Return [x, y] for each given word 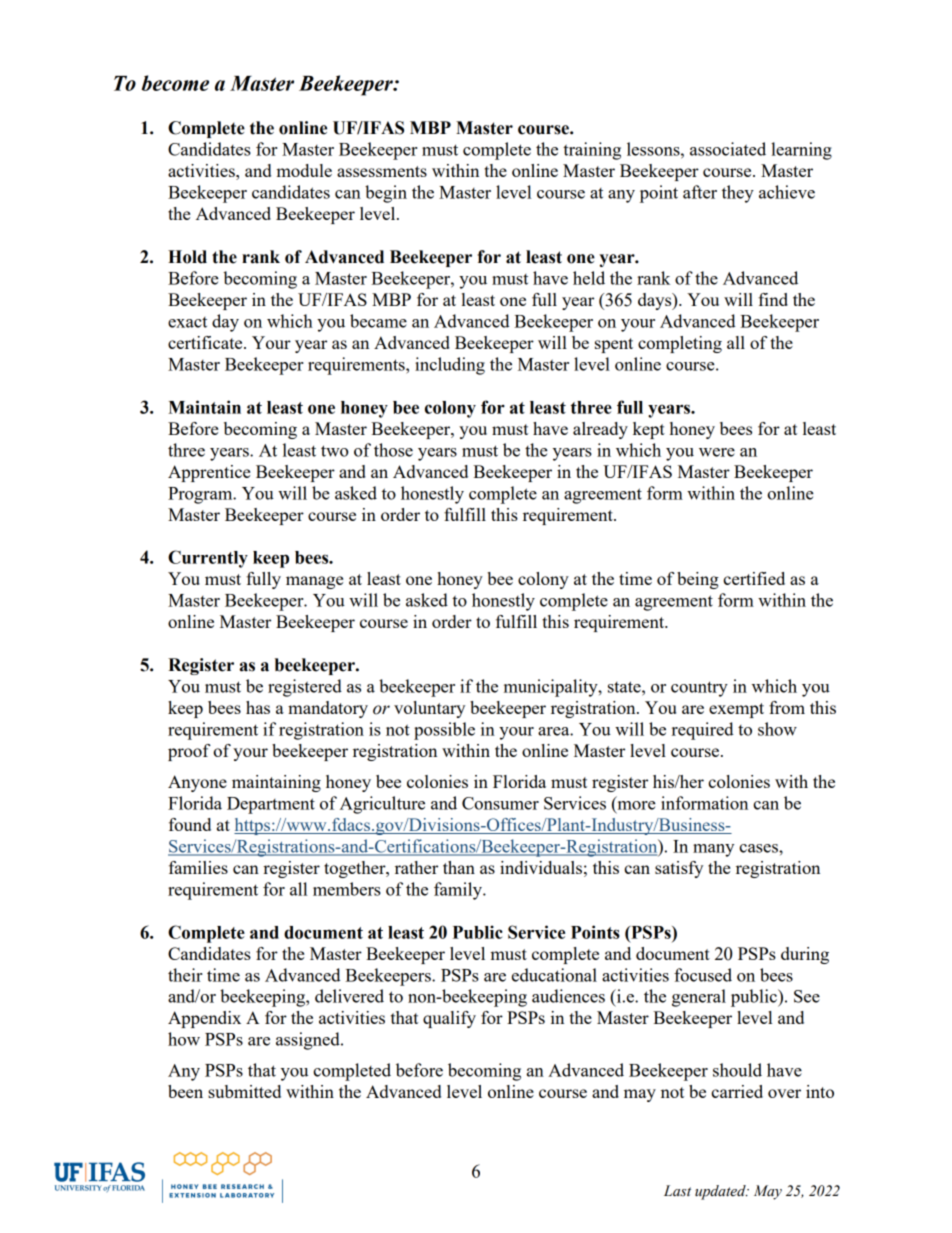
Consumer [500, 803]
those [393, 450]
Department [271, 805]
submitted [244, 1091]
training [592, 151]
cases [759, 848]
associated [728, 149]
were [717, 452]
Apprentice [209, 473]
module [304, 170]
